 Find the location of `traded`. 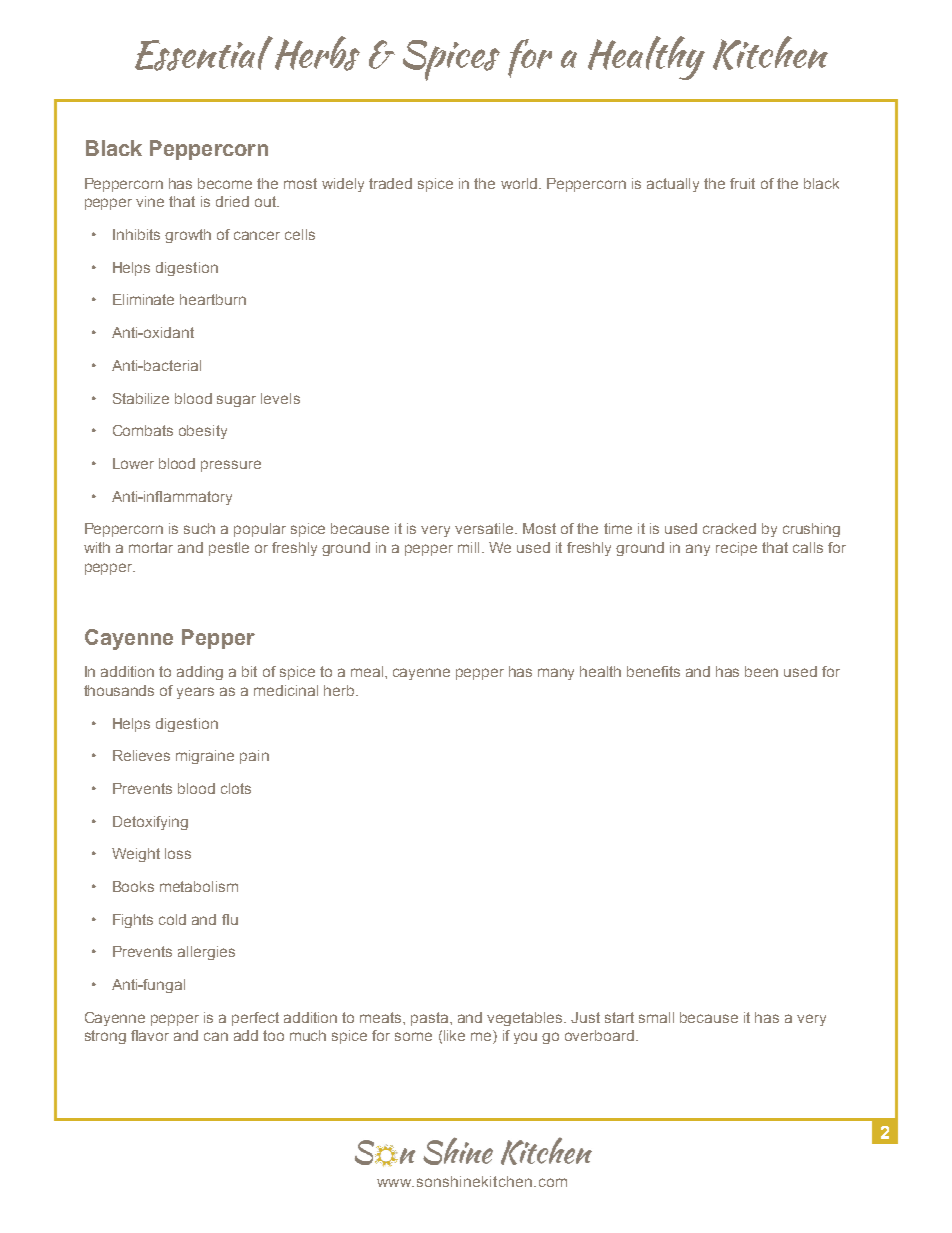

traded is located at coordinates (390, 183).
